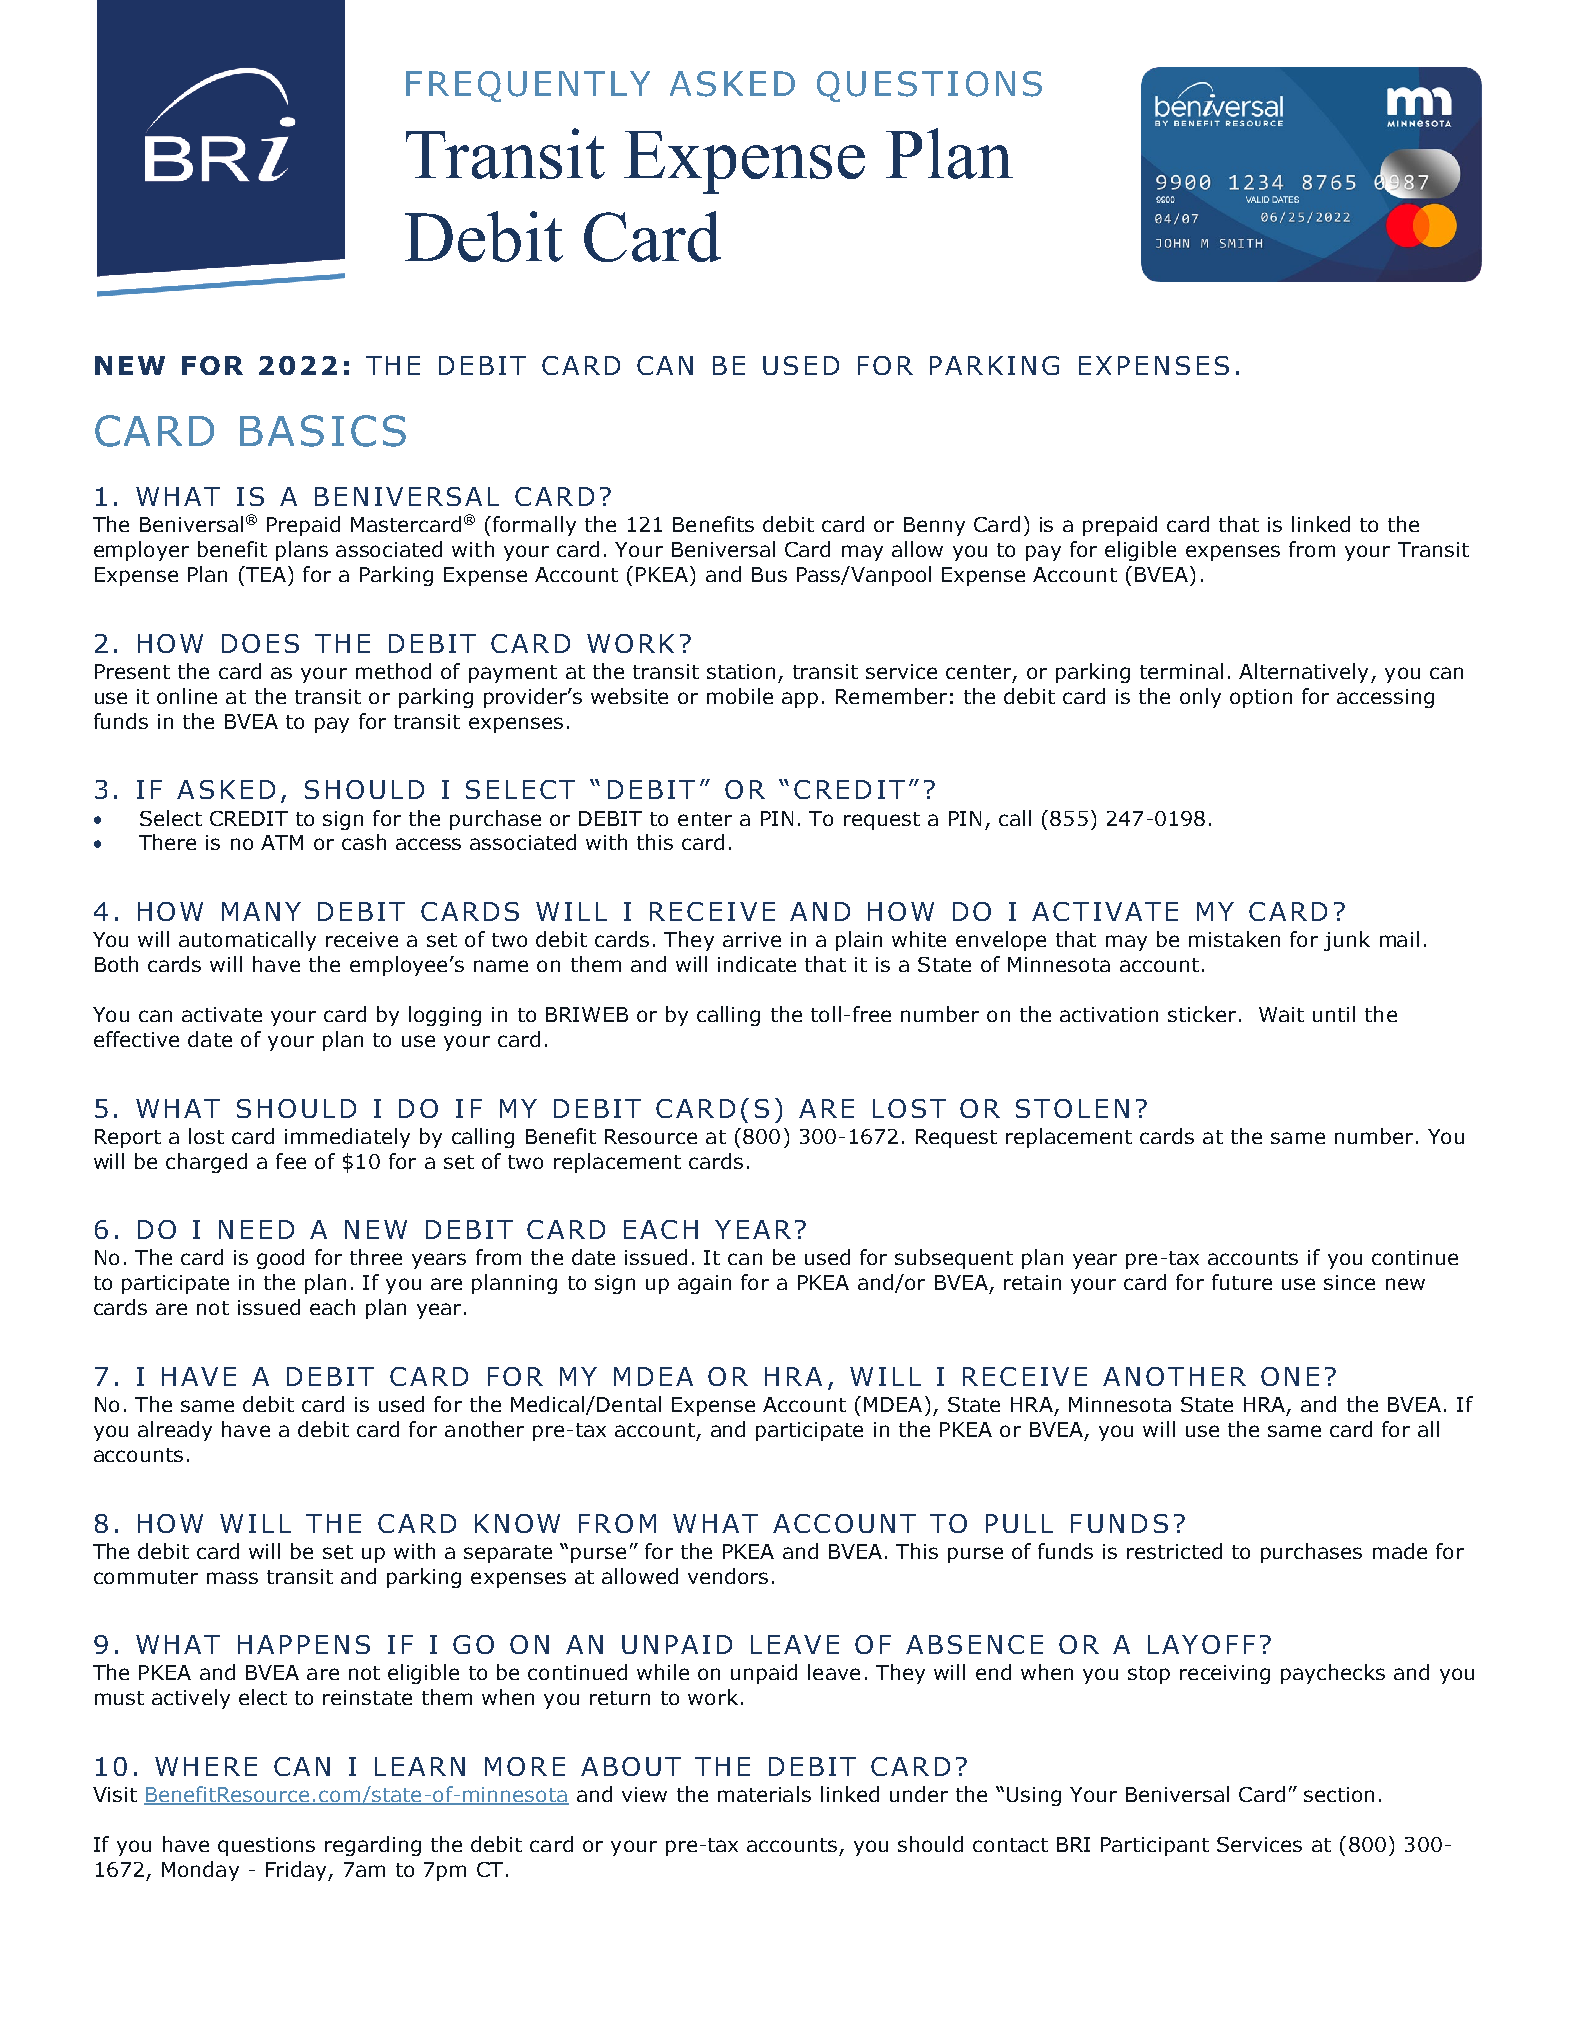 Image resolution: width=1574 pixels, height=2036 pixels. Describe the element at coordinates (297, 1871) in the page. I see `Friday` at that location.
